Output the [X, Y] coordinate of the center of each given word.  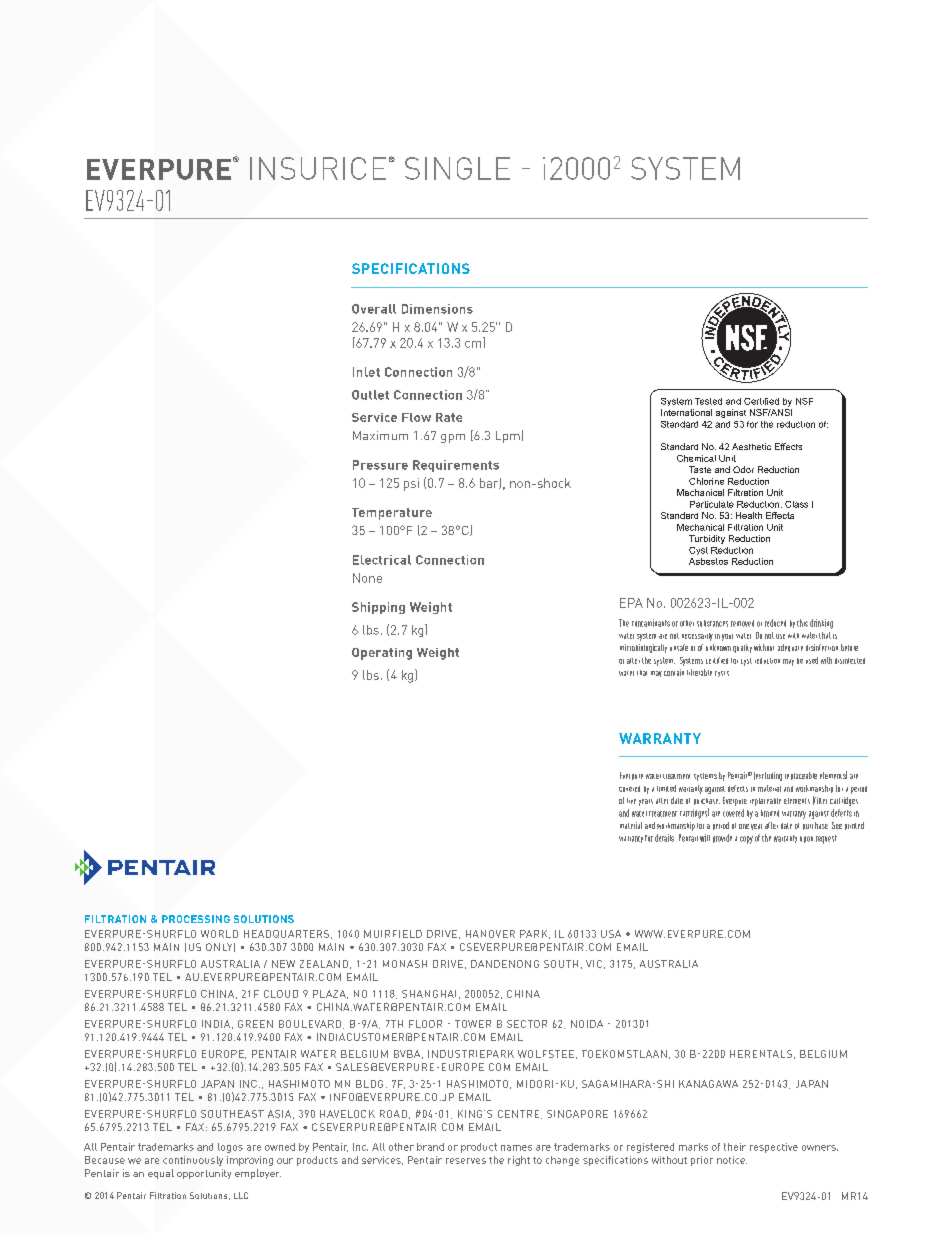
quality [742, 648]
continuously [193, 1161]
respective [774, 1148]
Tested [708, 401]
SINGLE [457, 168]
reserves [466, 1161]
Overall [374, 309]
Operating [382, 654]
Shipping [378, 608]
